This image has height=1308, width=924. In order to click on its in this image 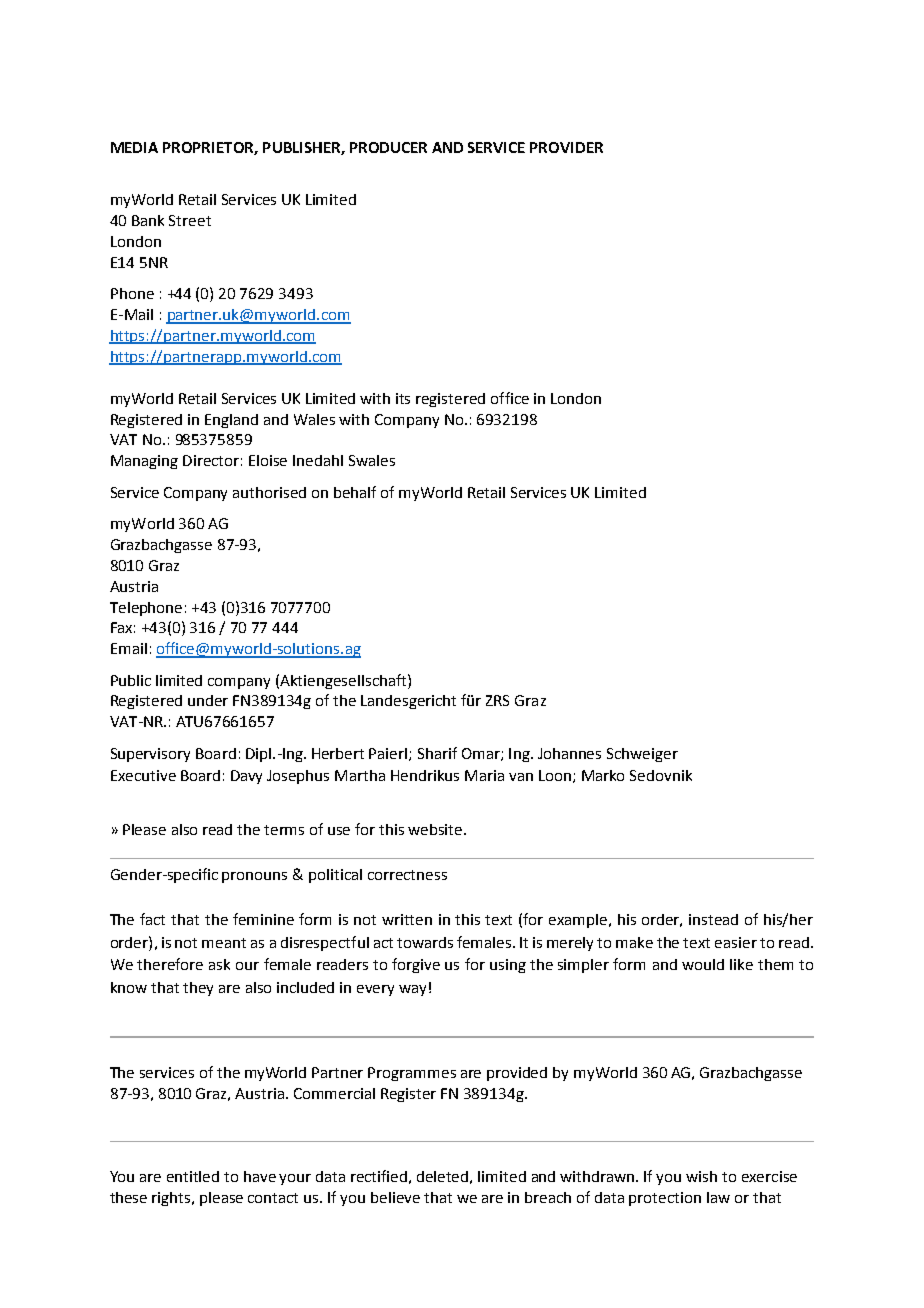, I will do `click(403, 398)`.
